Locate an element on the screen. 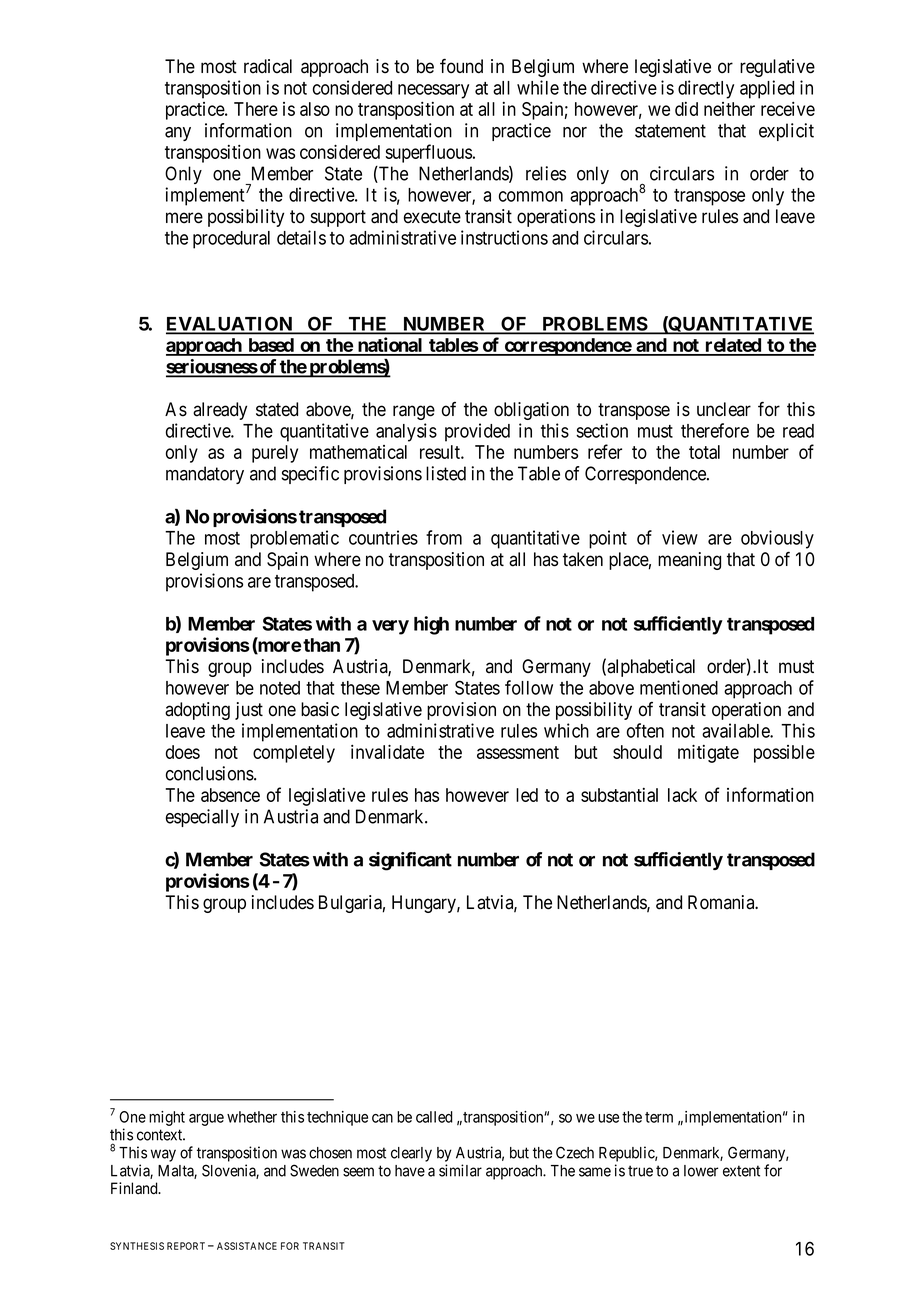  related is located at coordinates (733, 346).
